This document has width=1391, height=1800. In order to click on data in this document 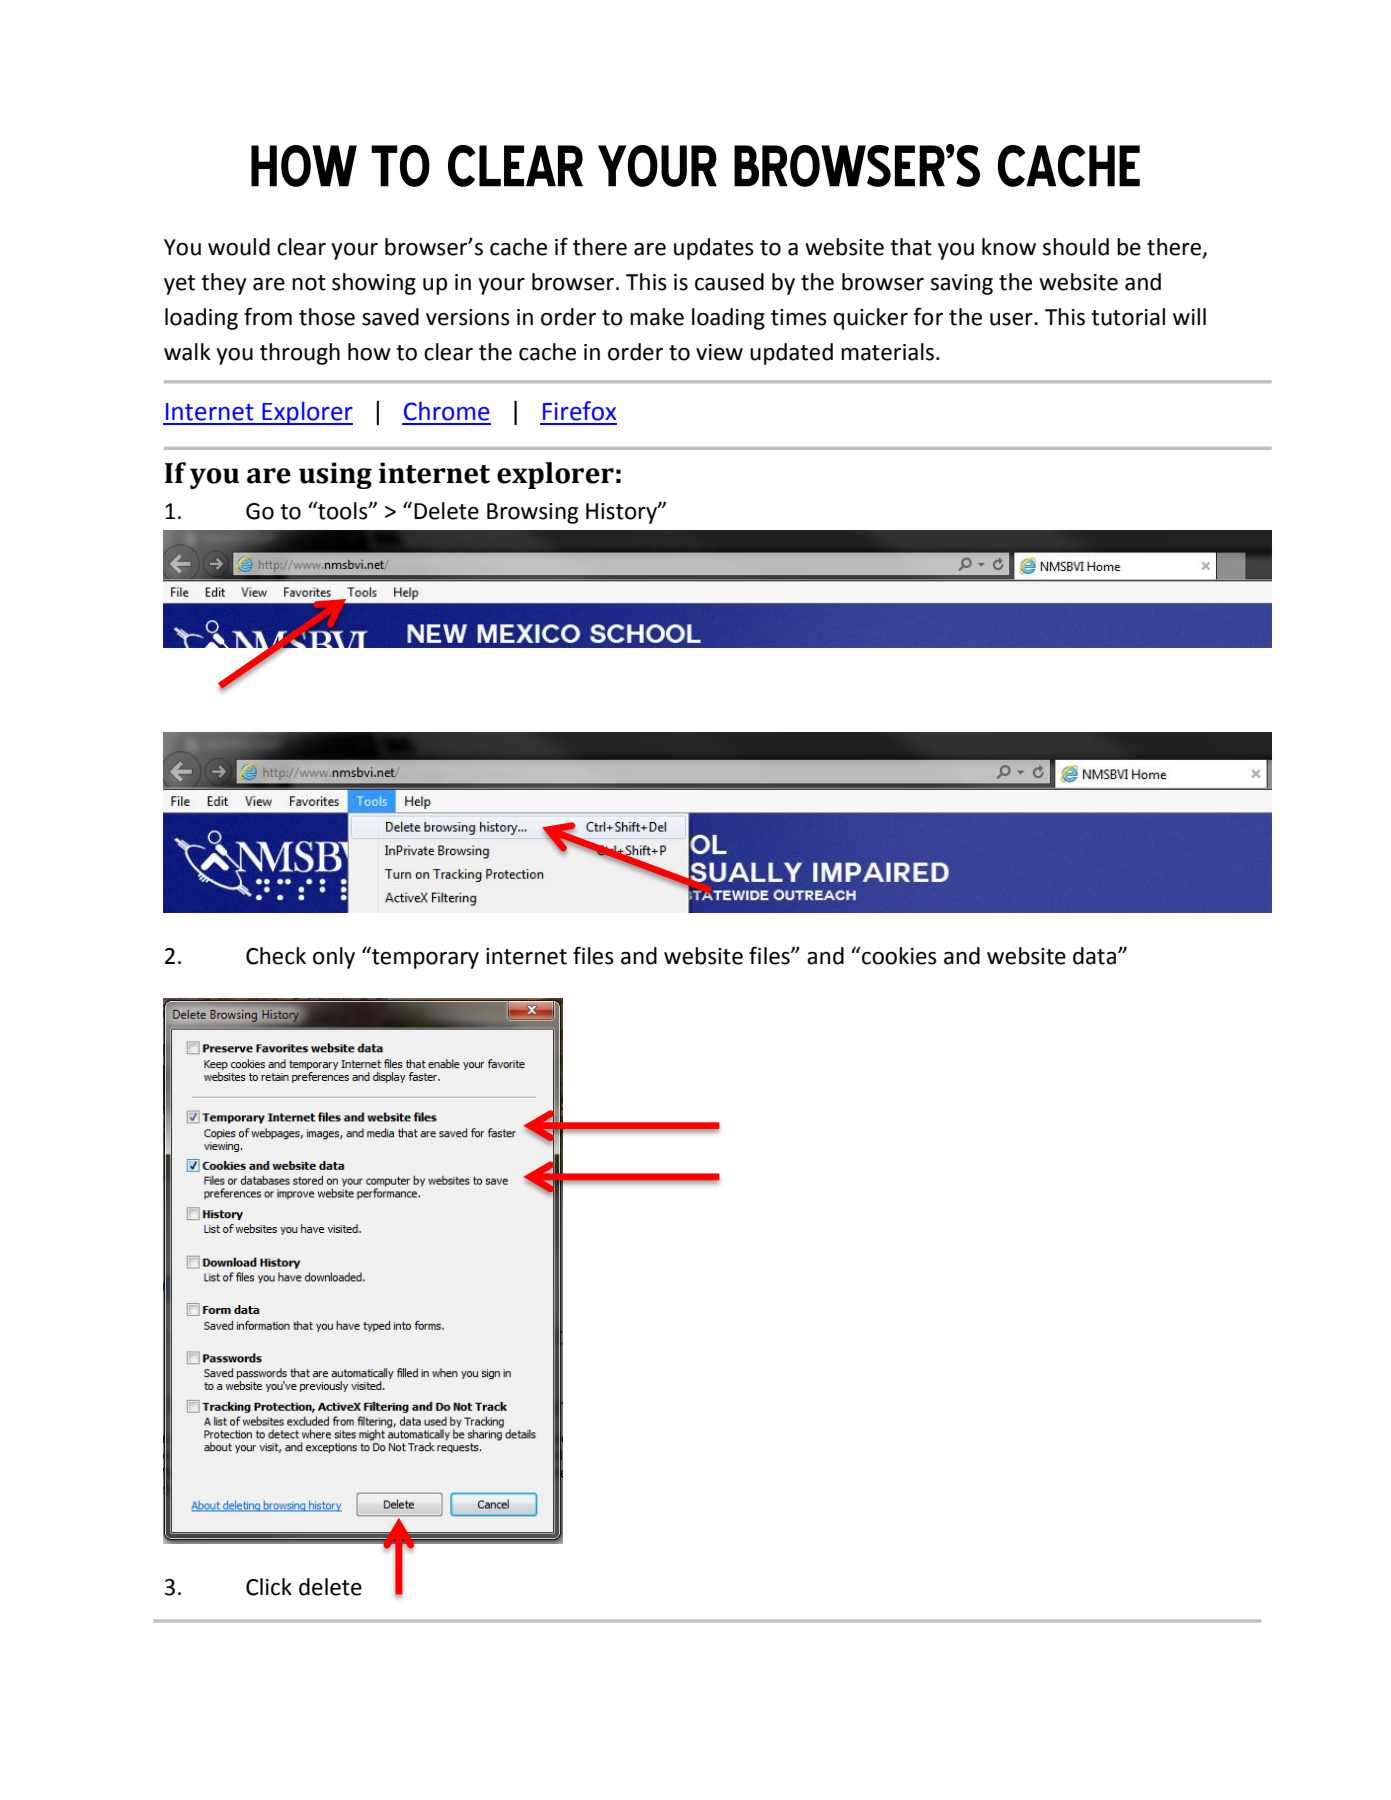, I will do `click(1094, 956)`.
